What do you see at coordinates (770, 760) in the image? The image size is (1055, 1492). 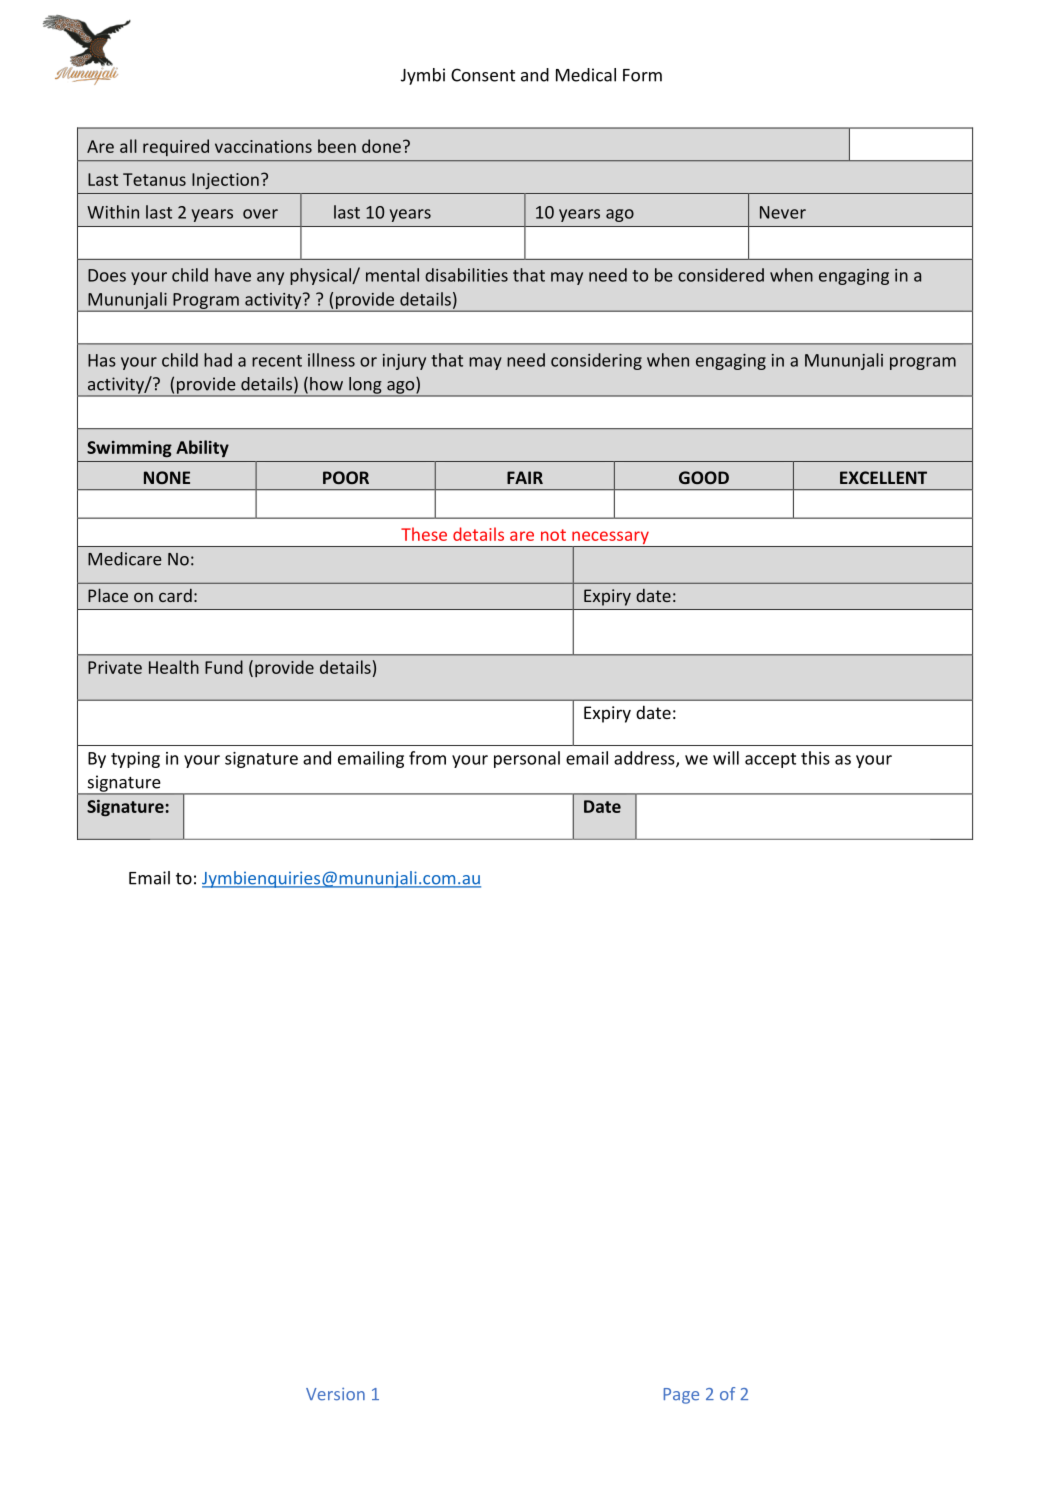 I see `accept` at bounding box center [770, 760].
